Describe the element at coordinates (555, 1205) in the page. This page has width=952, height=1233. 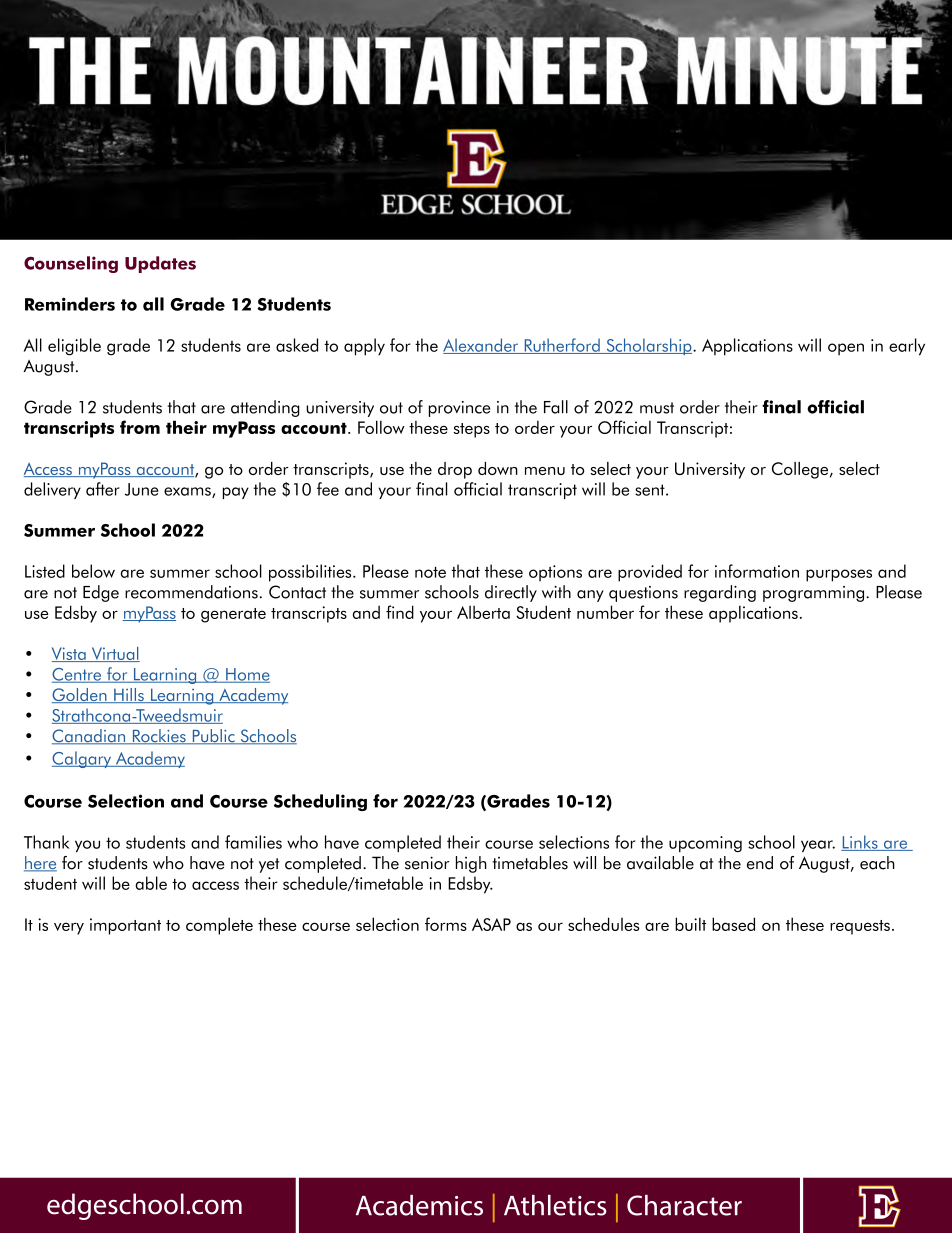
I see `Athletics` at that location.
